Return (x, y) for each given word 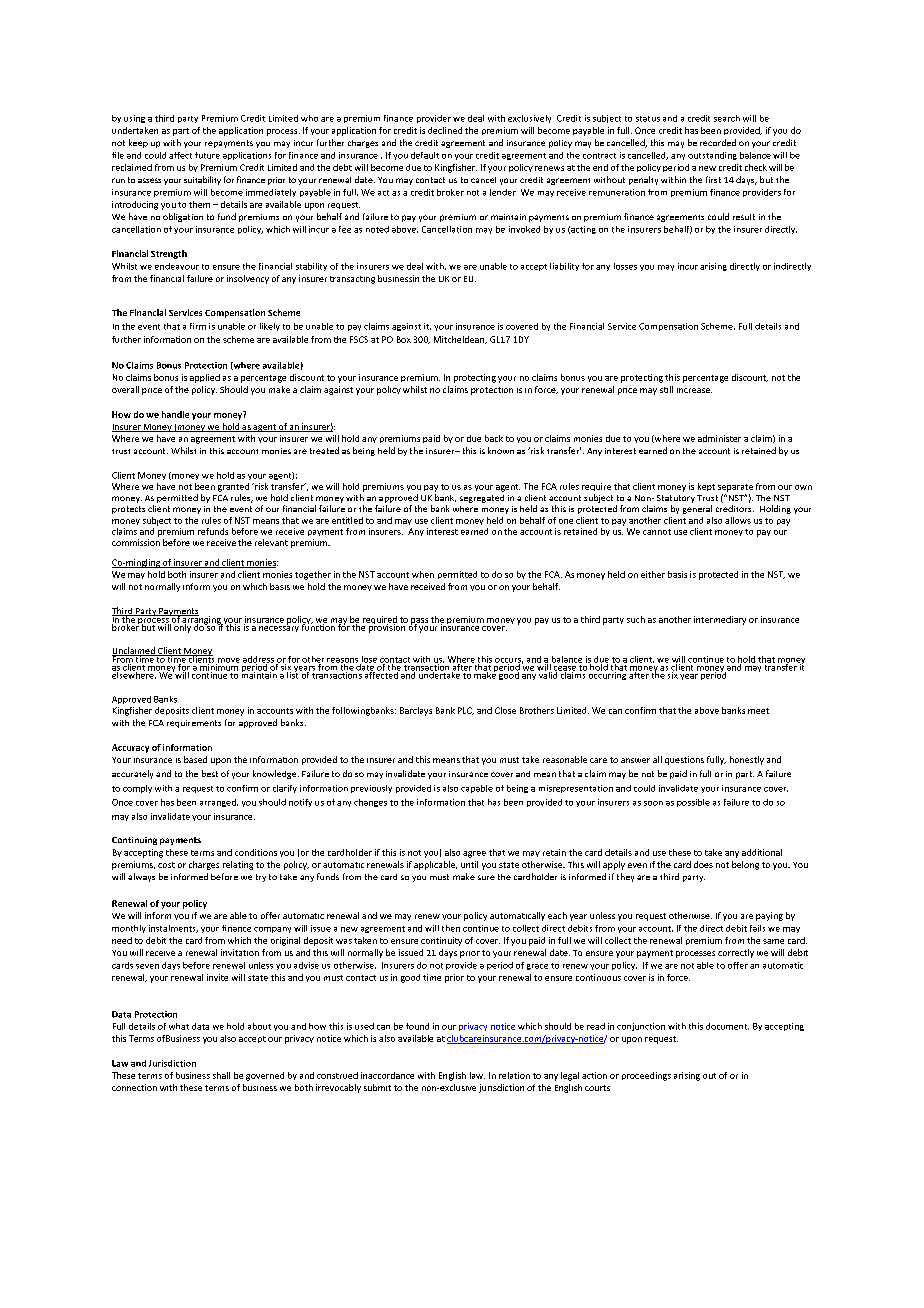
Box (404, 339)
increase (694, 390)
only (182, 627)
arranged (219, 803)
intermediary (720, 620)
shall (221, 1075)
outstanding (712, 156)
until (469, 864)
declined (445, 130)
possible (693, 803)
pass (418, 622)
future (207, 155)
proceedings (646, 1076)
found (417, 1026)
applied (205, 378)
